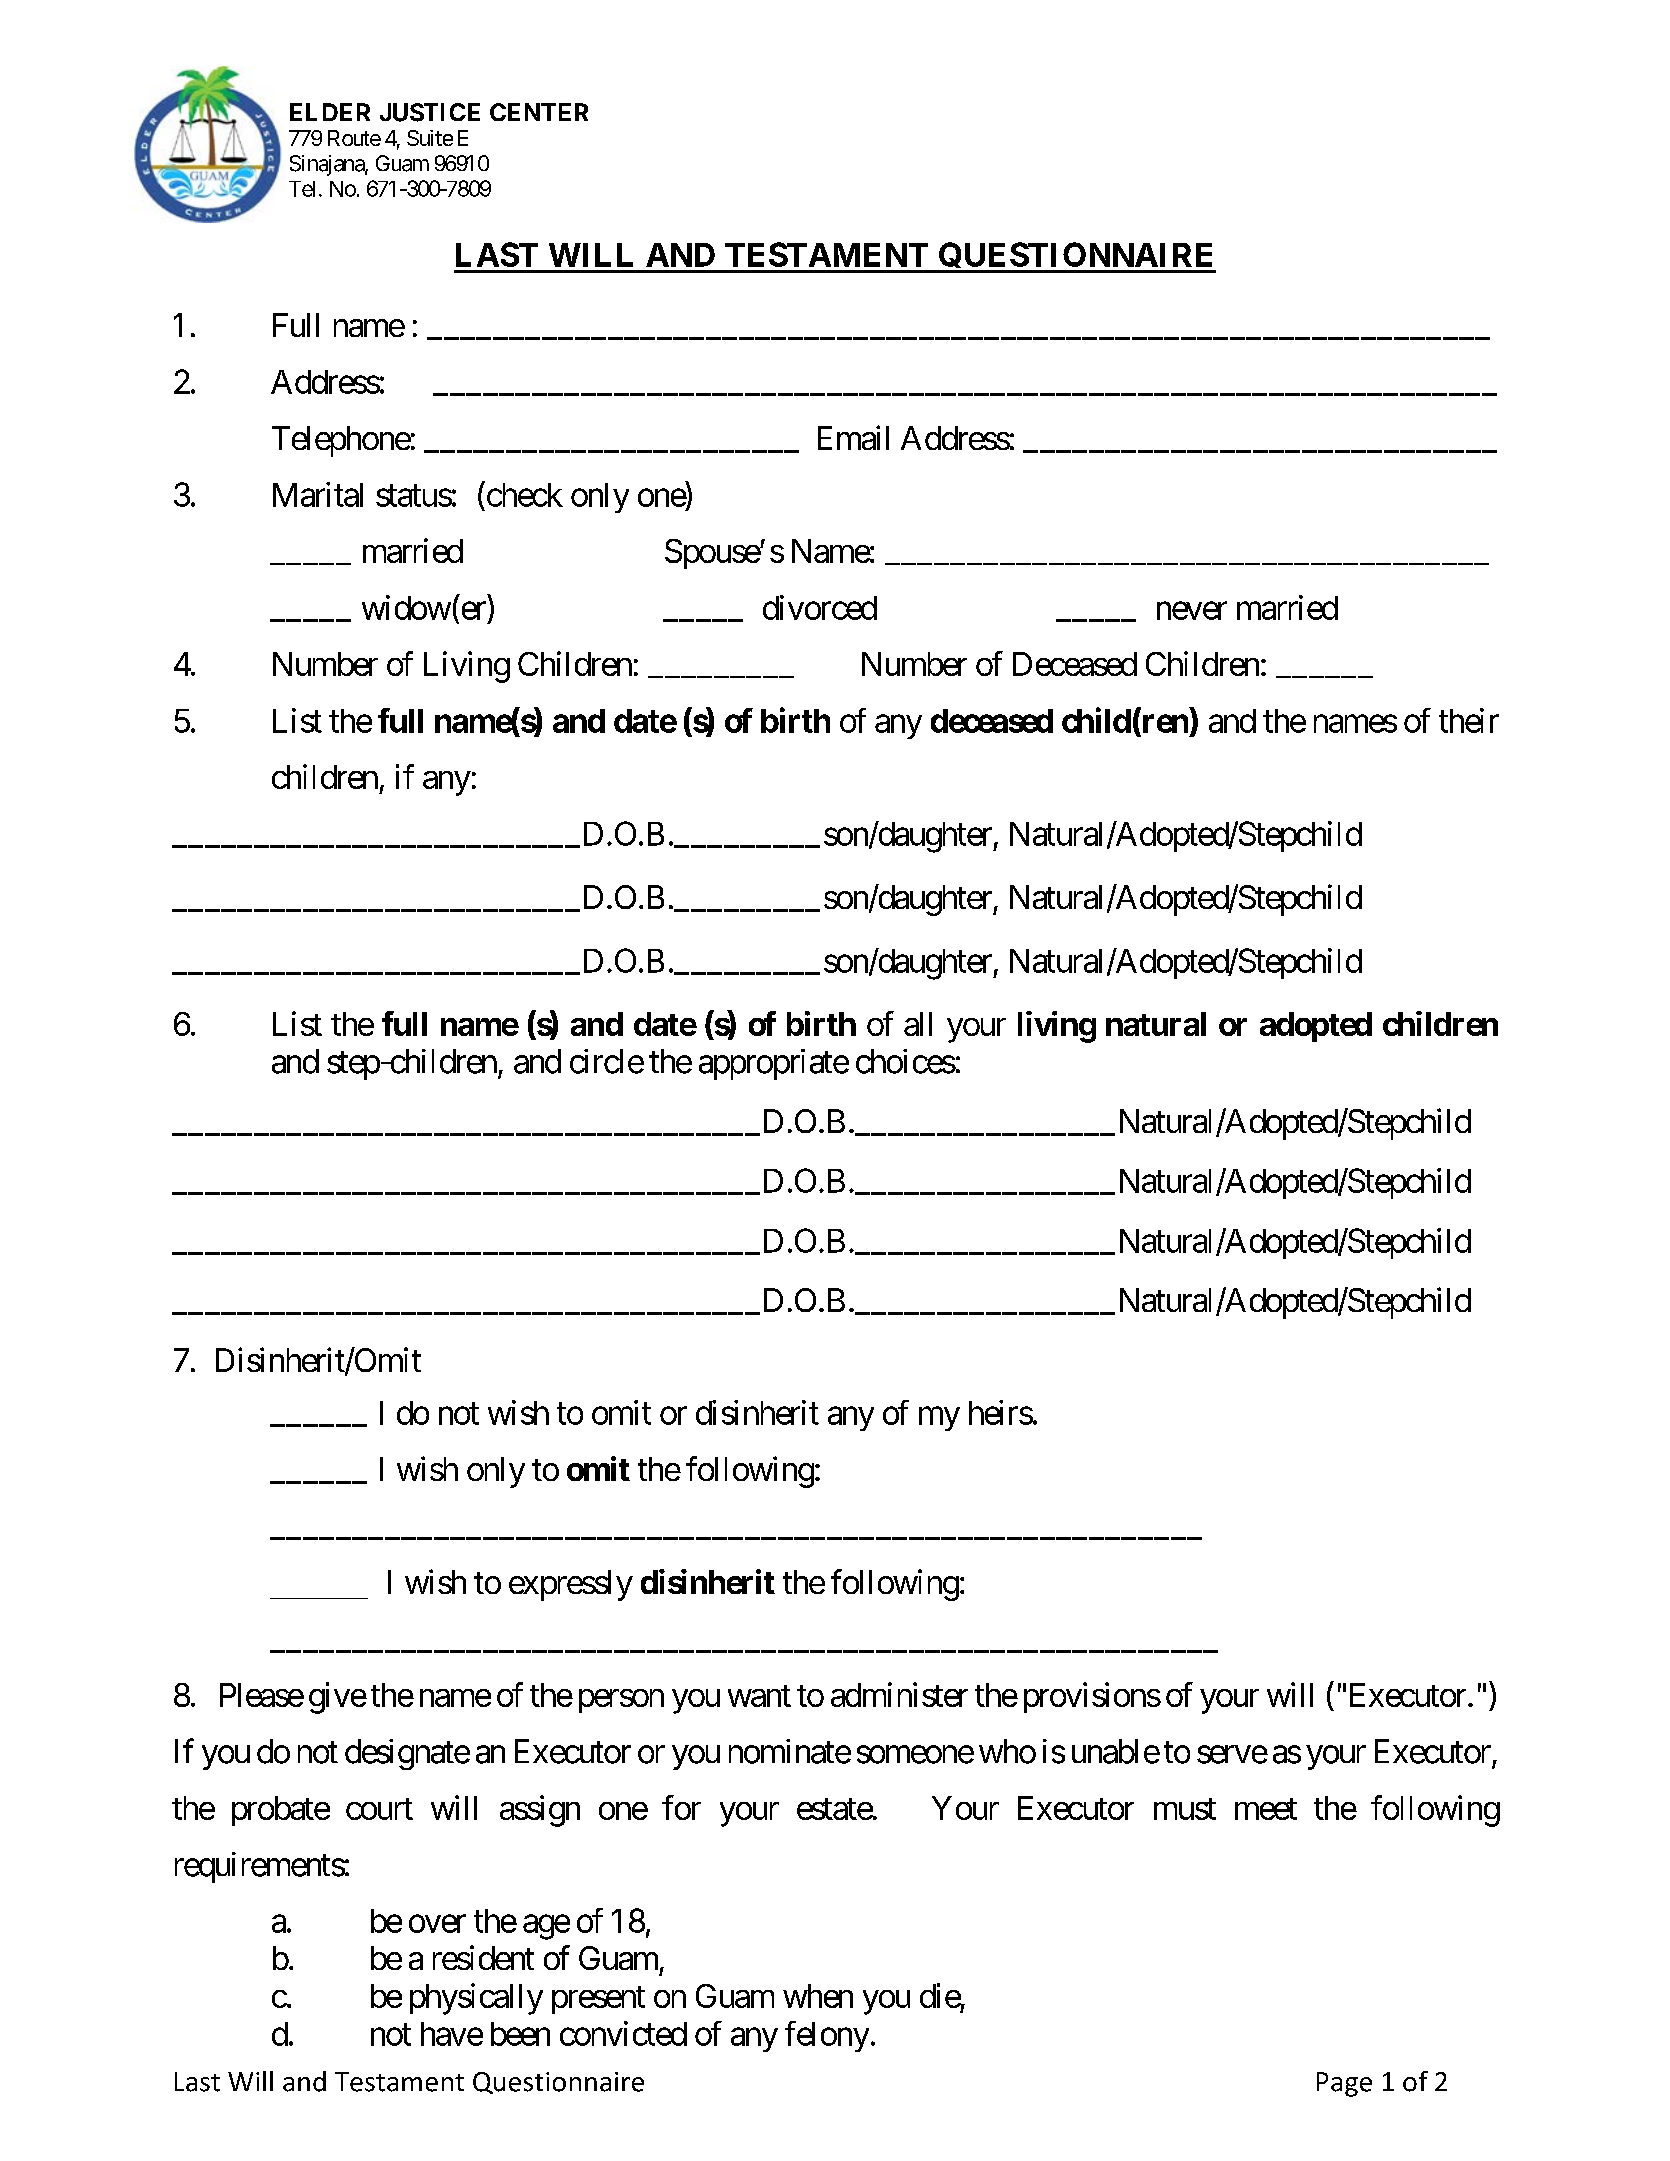 This image has width=1670, height=2161. Describe the element at coordinates (1469, 720) in the image. I see `their` at that location.
